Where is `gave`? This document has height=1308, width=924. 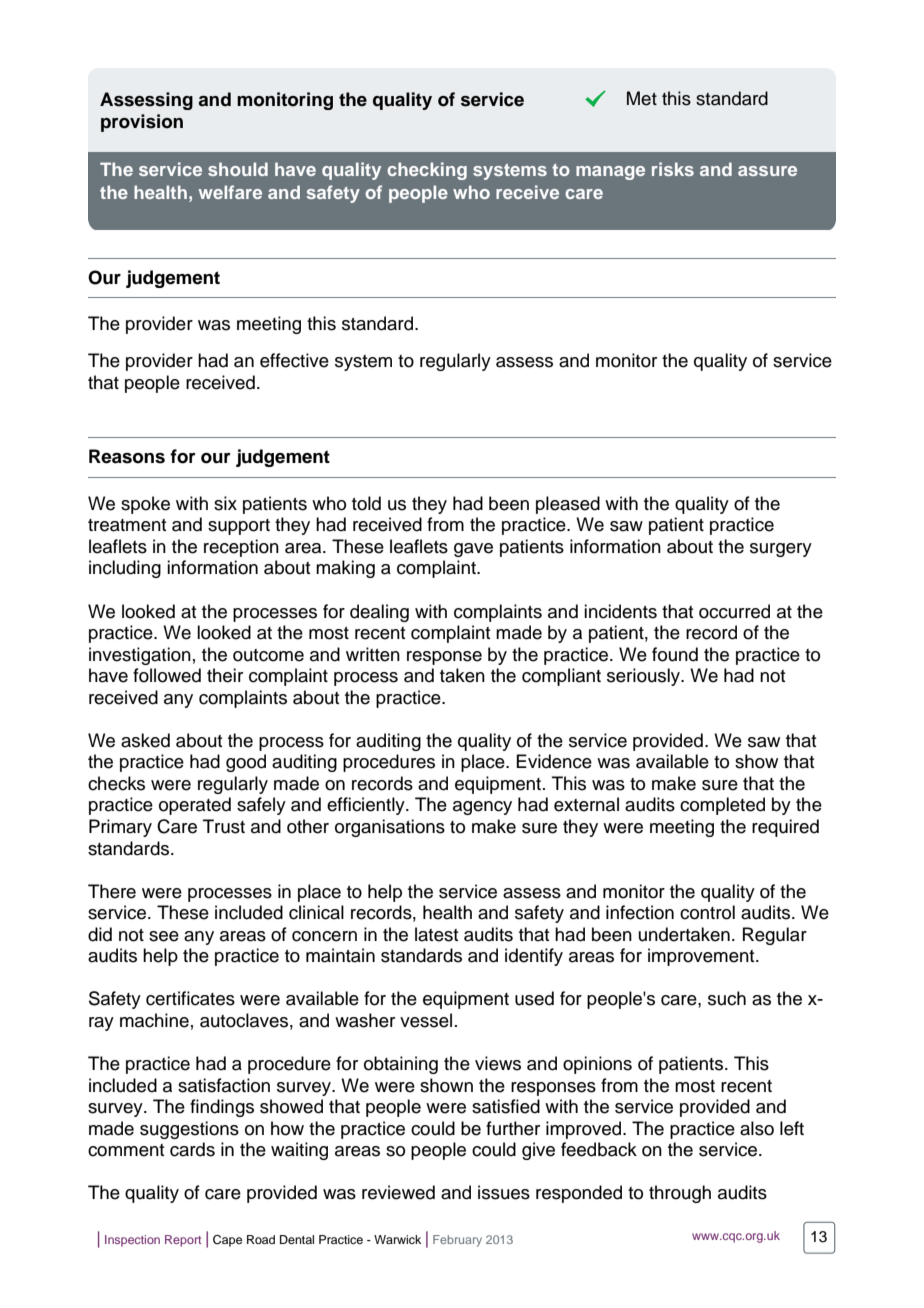
gave is located at coordinates (473, 550).
